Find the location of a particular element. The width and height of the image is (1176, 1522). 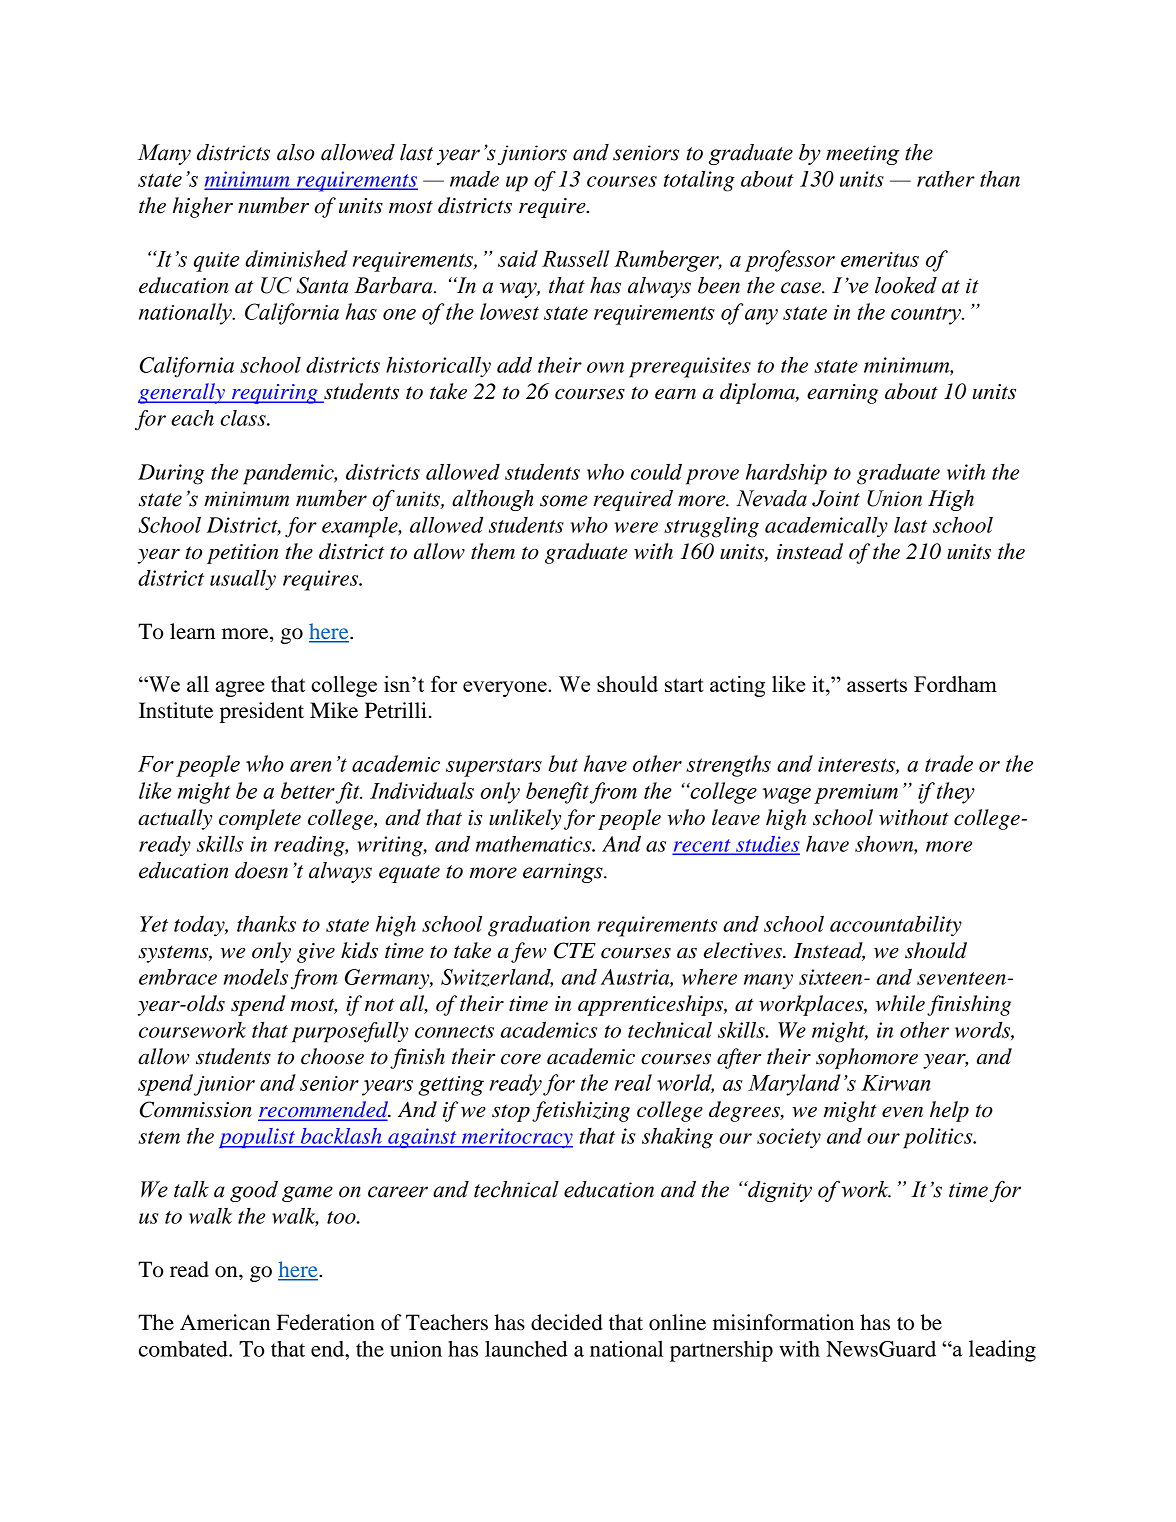

rather is located at coordinates (946, 179).
